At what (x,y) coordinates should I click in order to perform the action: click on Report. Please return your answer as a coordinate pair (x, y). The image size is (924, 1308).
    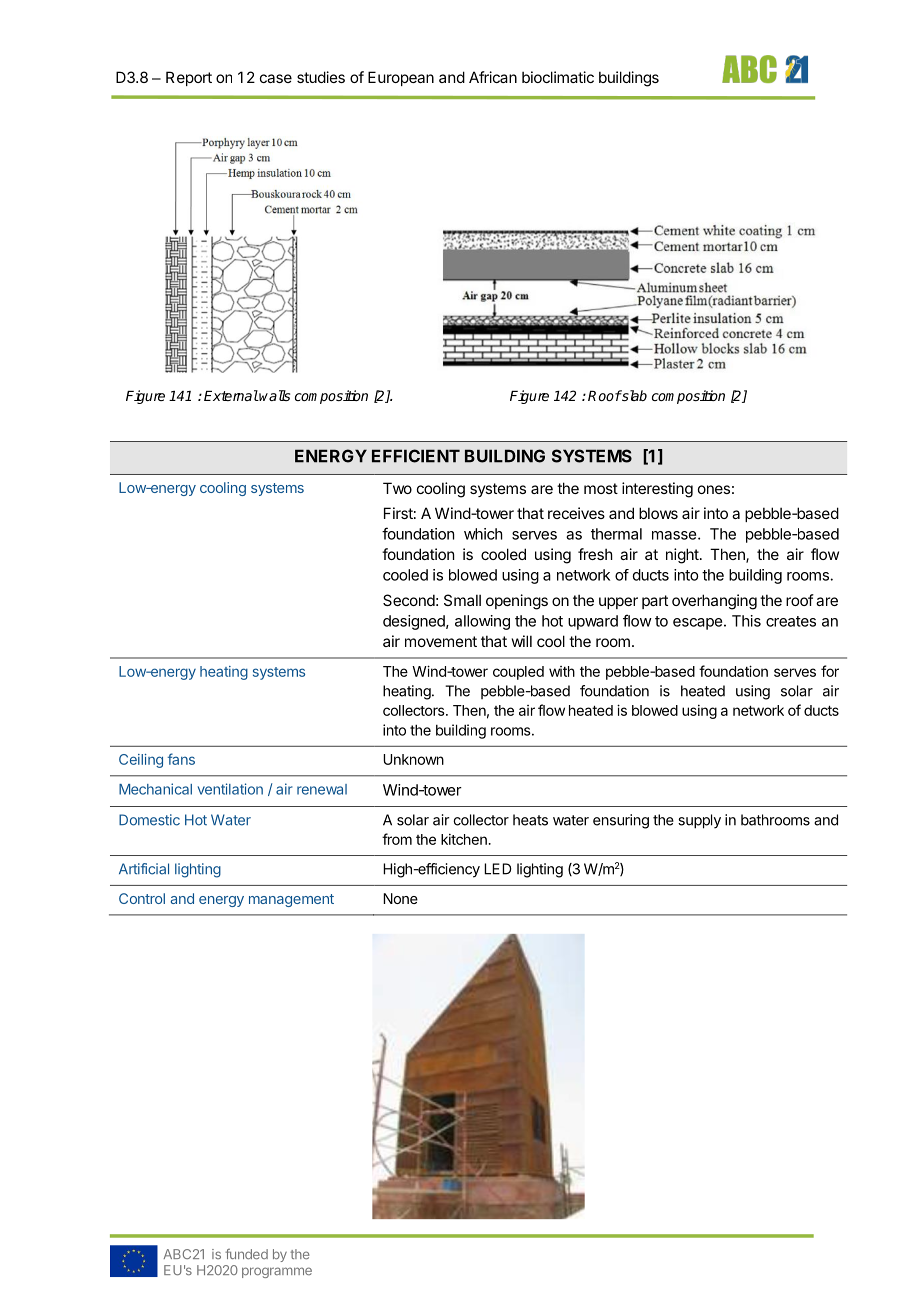
    Looking at the image, I should click on (189, 78).
